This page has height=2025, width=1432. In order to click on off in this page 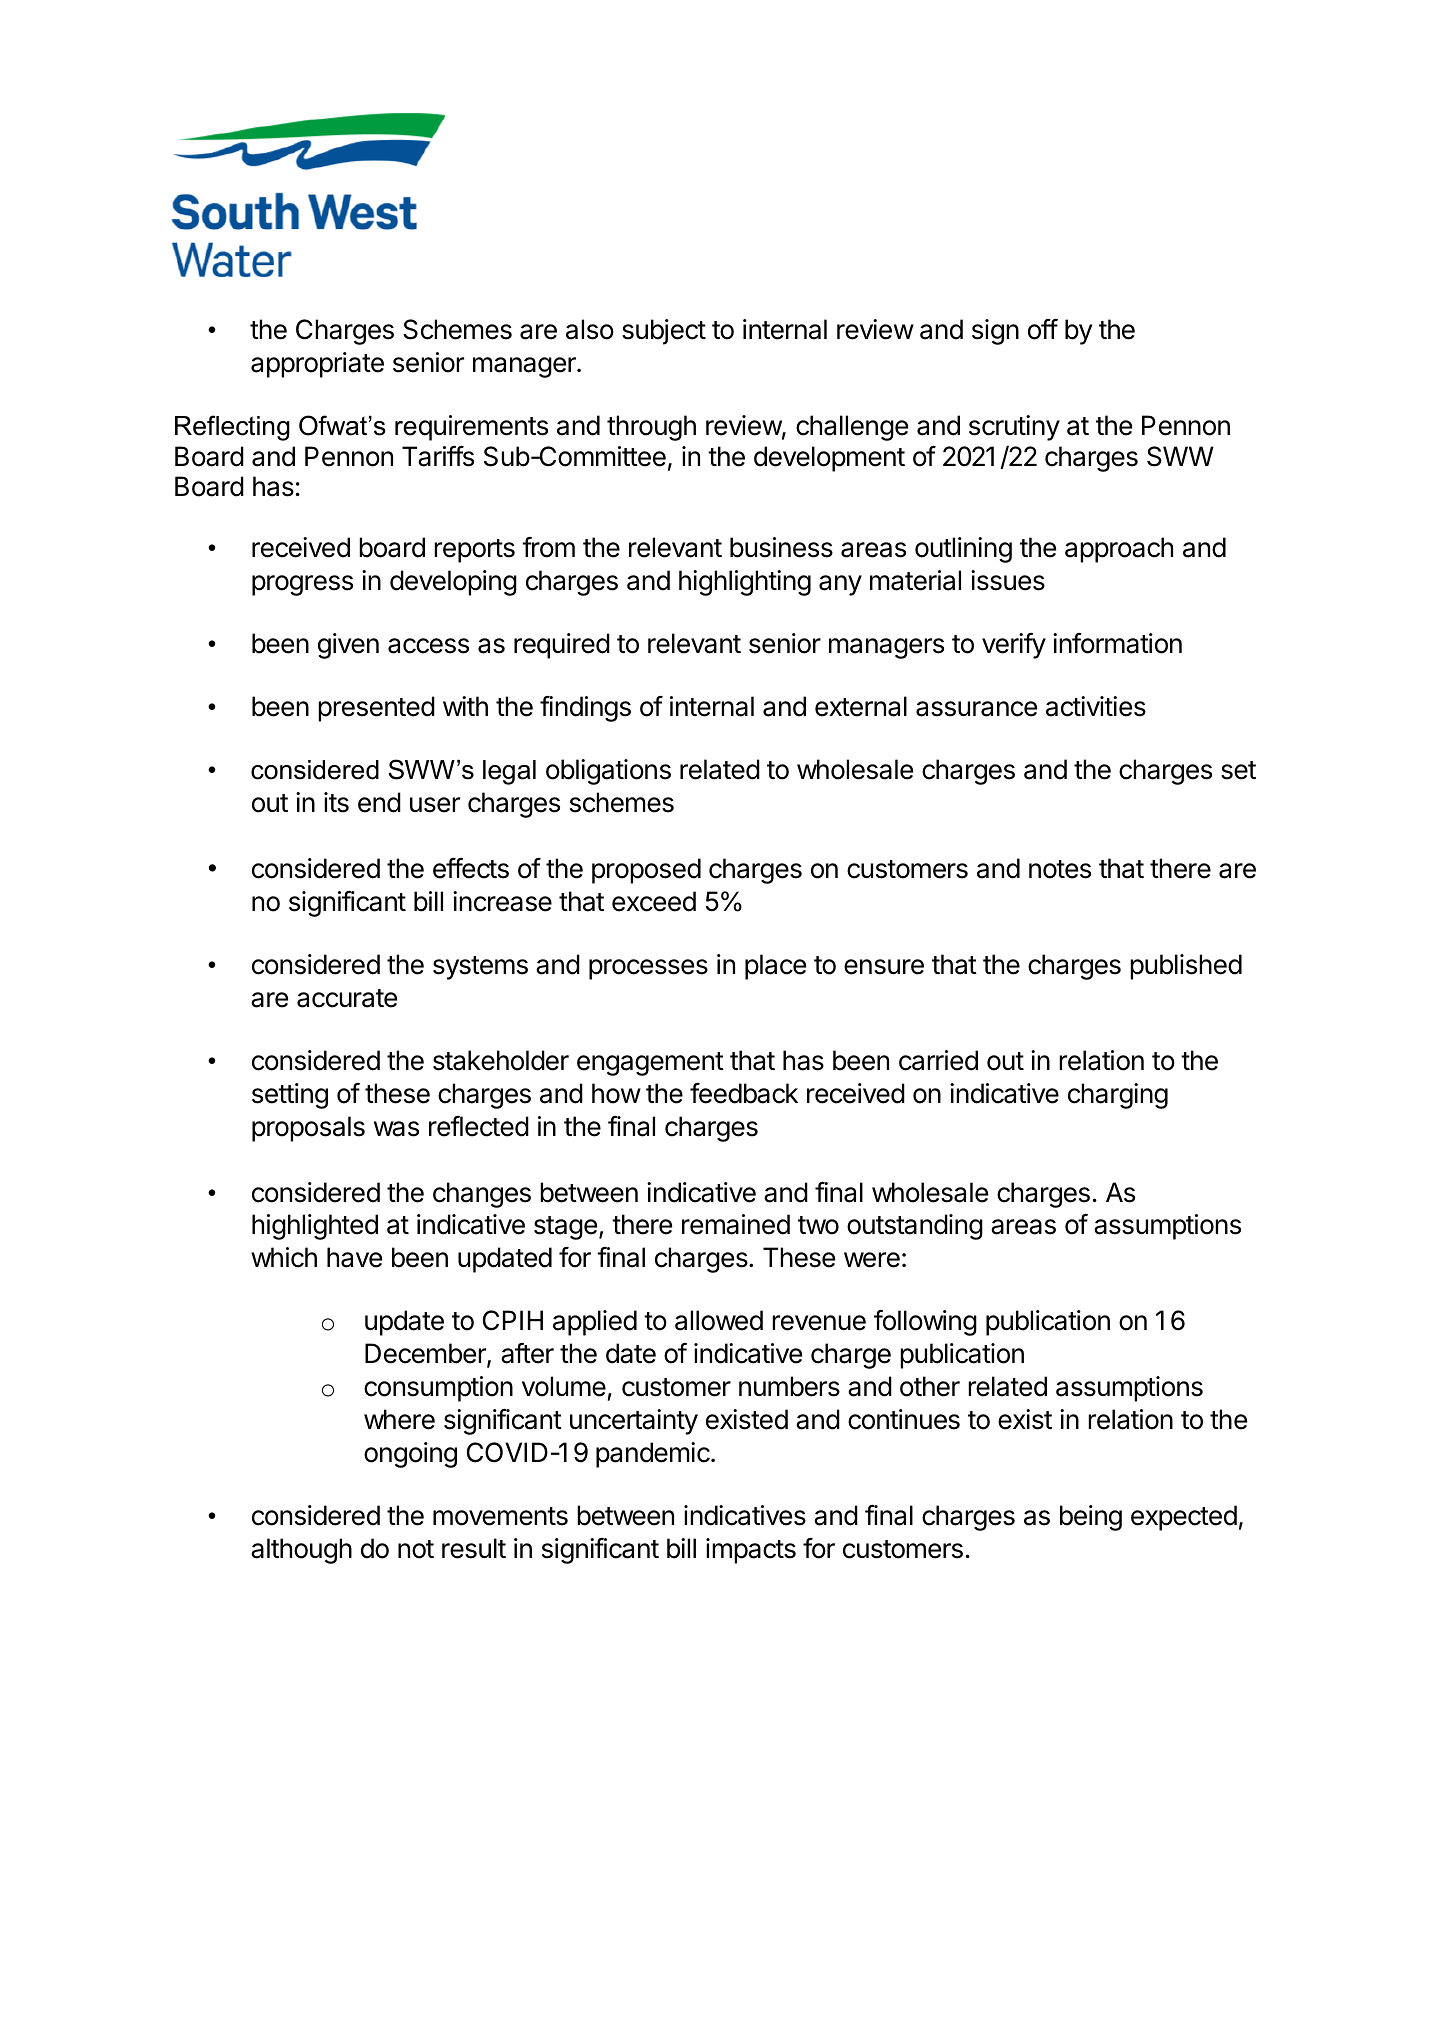, I will do `click(1043, 329)`.
